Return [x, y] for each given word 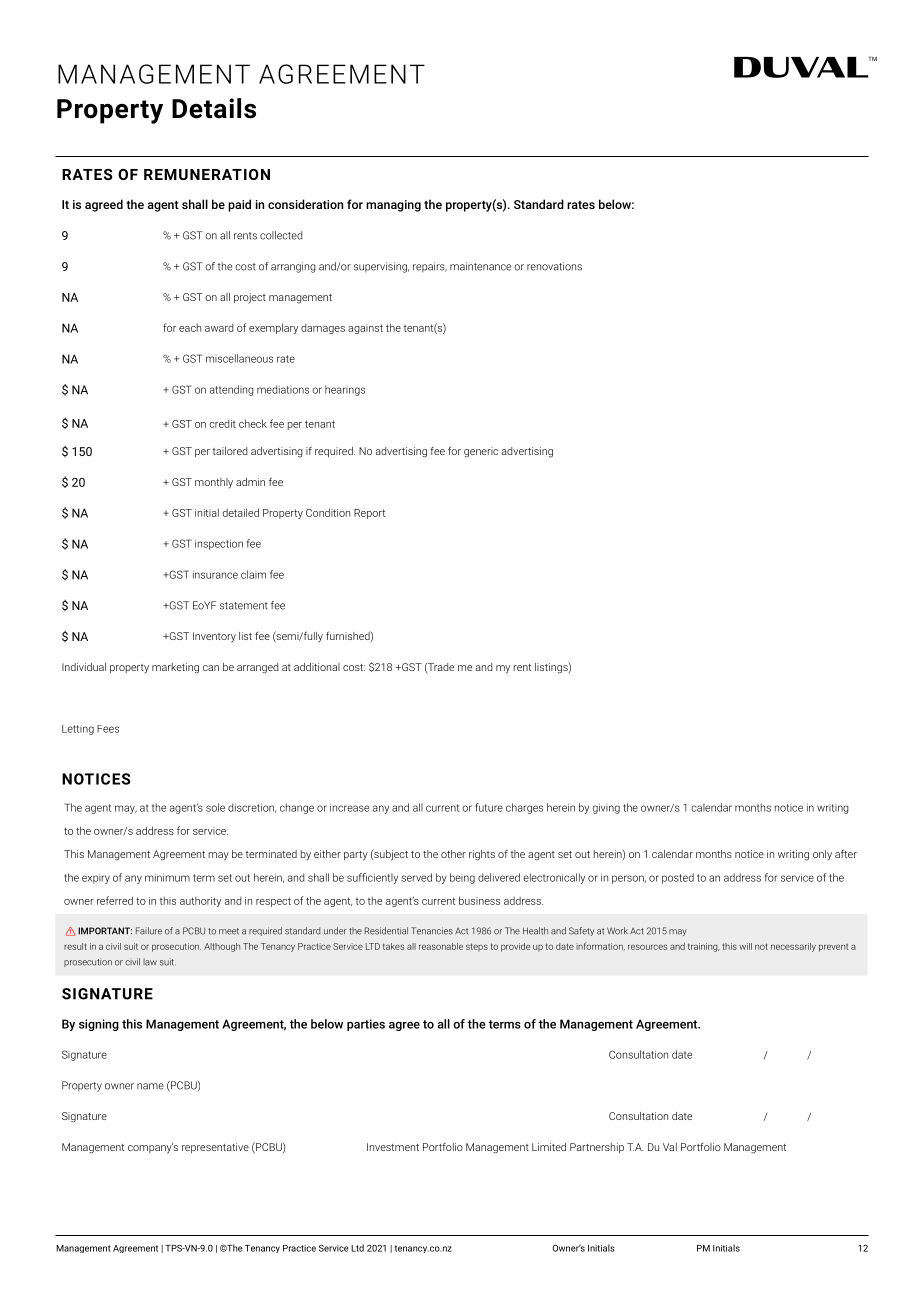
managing [393, 206]
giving [606, 808]
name [150, 1086]
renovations [554, 266]
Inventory [214, 637]
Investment [393, 1147]
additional [317, 667]
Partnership [597, 1148]
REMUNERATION [207, 174]
